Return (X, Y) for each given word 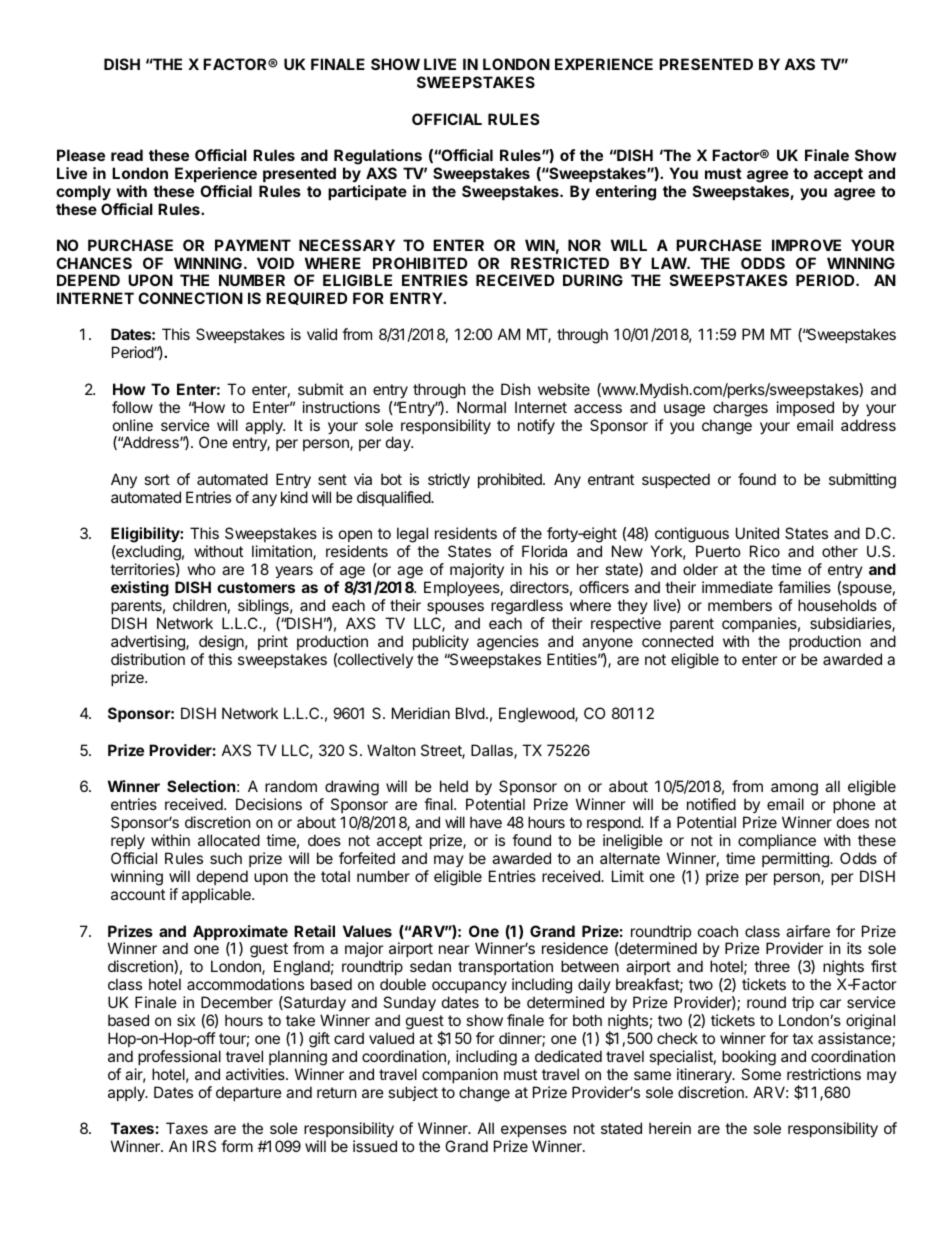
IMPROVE (806, 245)
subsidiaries (851, 624)
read (127, 155)
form (237, 1146)
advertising (149, 643)
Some (761, 1074)
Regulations (378, 157)
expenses (534, 1131)
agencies (508, 643)
